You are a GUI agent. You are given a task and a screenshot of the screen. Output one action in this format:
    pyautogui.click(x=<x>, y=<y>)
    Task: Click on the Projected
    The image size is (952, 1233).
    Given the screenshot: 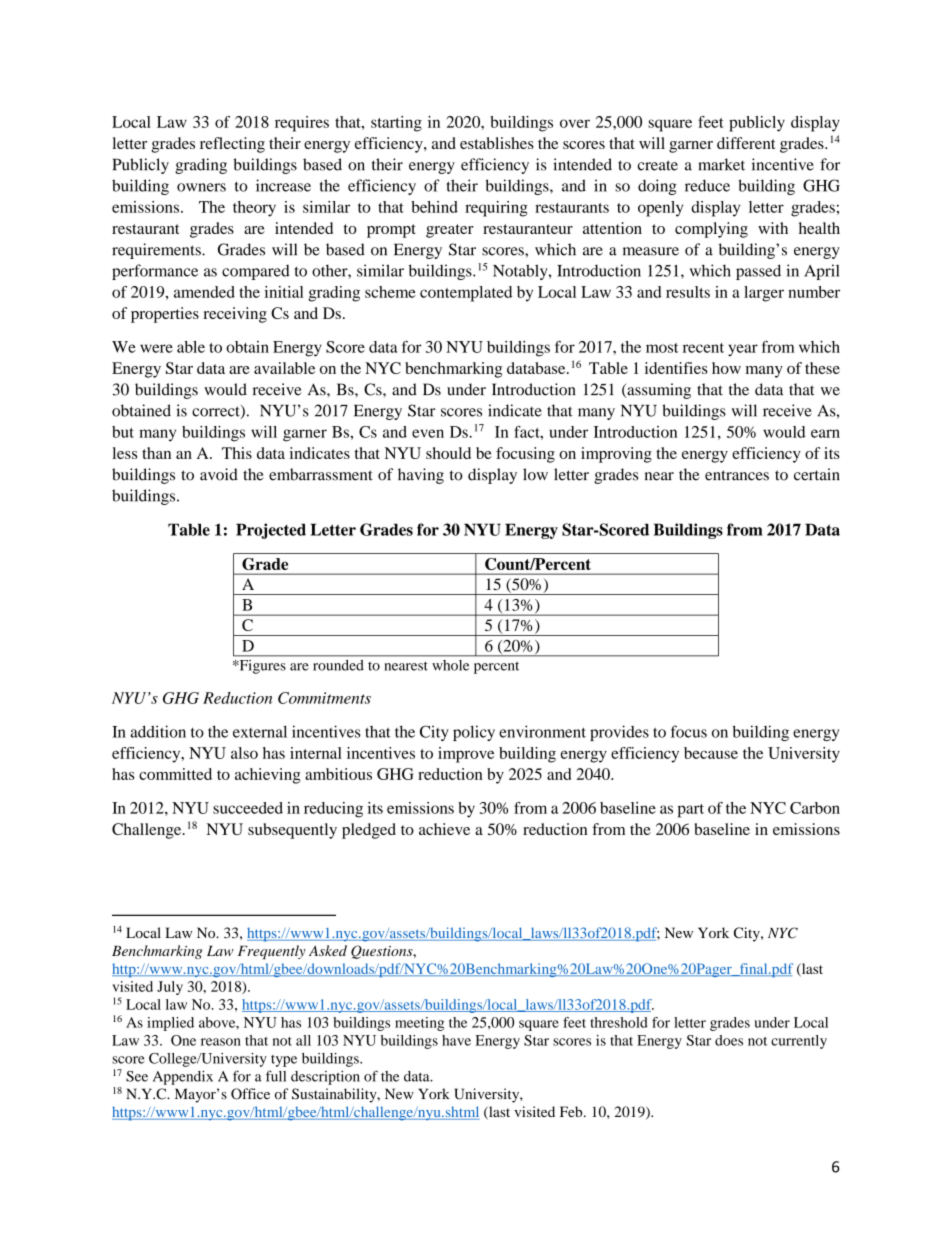 What is the action you would take?
    pyautogui.click(x=271, y=531)
